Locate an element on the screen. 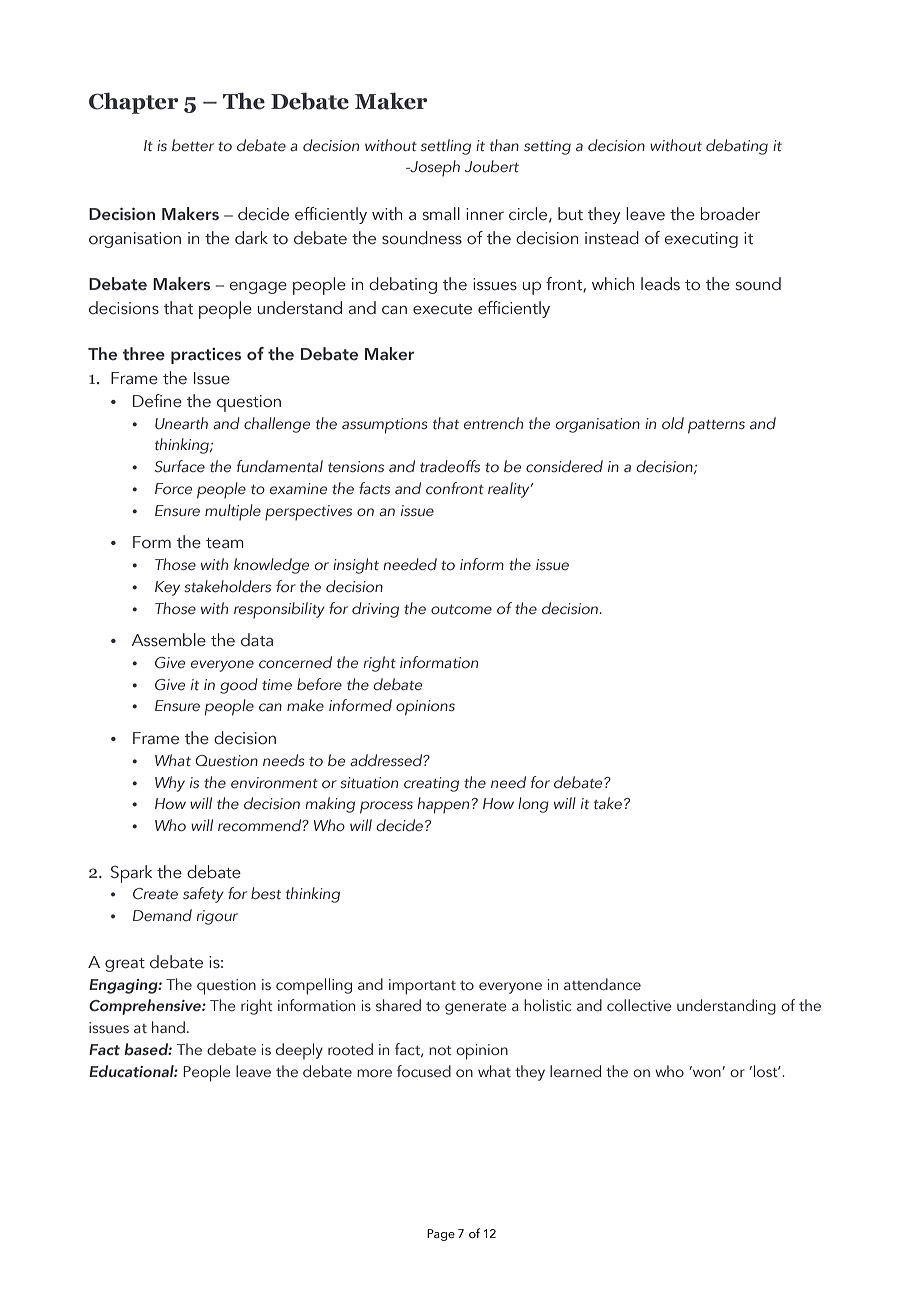  long is located at coordinates (533, 805).
